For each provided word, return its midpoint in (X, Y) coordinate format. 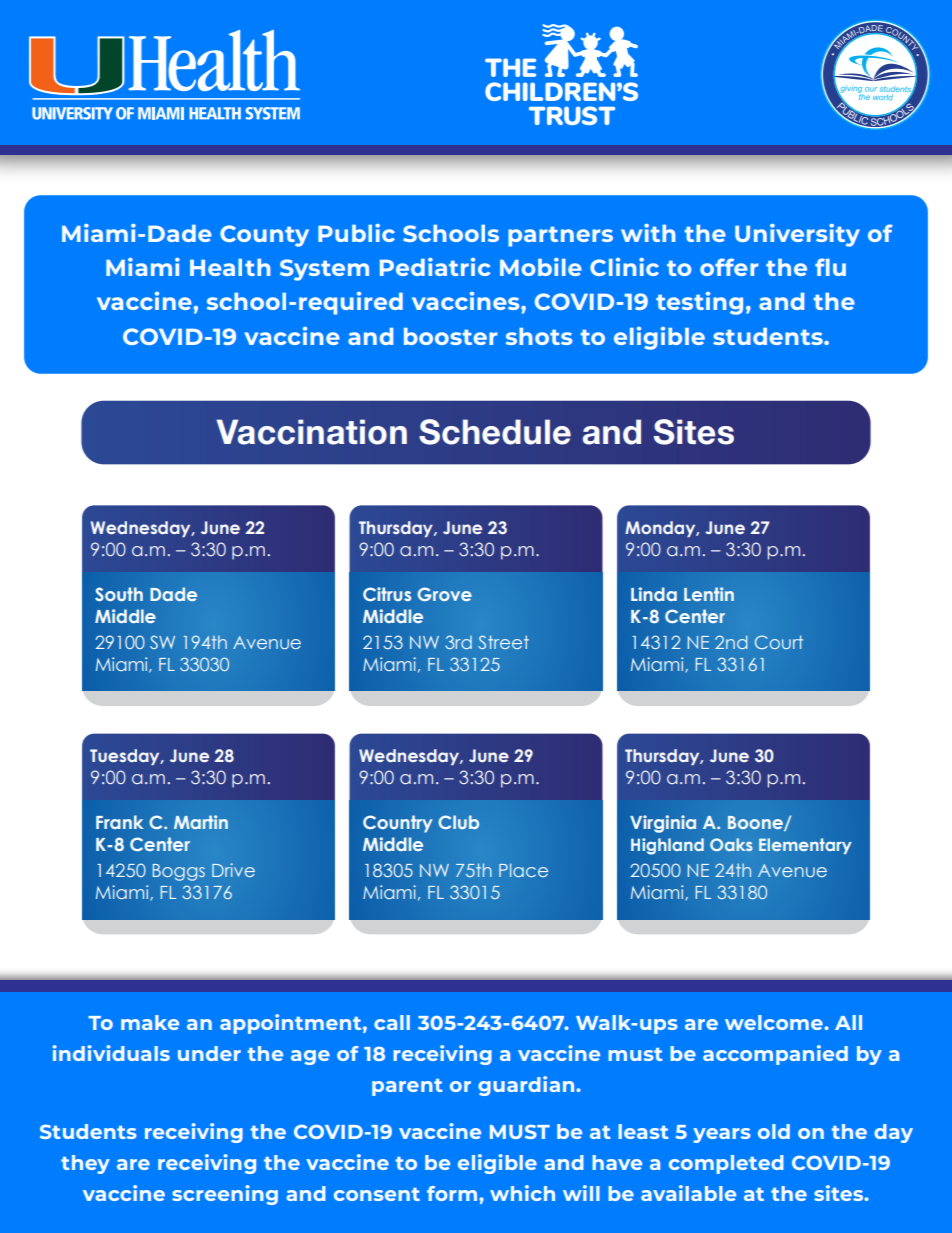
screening (225, 1195)
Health (230, 267)
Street (503, 642)
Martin (201, 822)
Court (779, 642)
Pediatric (435, 267)
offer (729, 267)
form (452, 1193)
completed (726, 1164)
